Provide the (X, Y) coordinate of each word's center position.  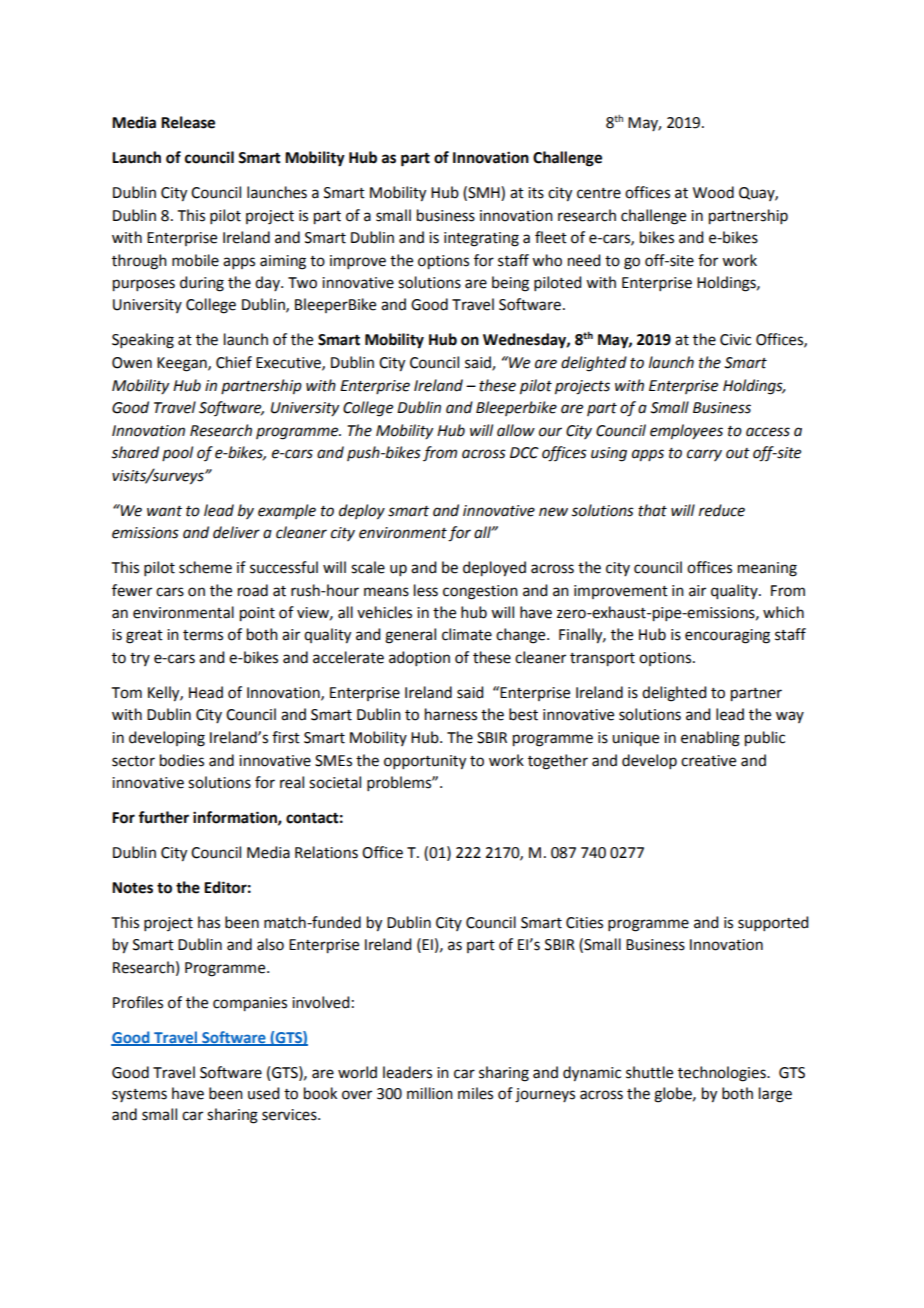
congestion (480, 592)
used (263, 1093)
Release (188, 122)
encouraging (727, 636)
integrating (481, 239)
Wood (713, 192)
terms (203, 635)
